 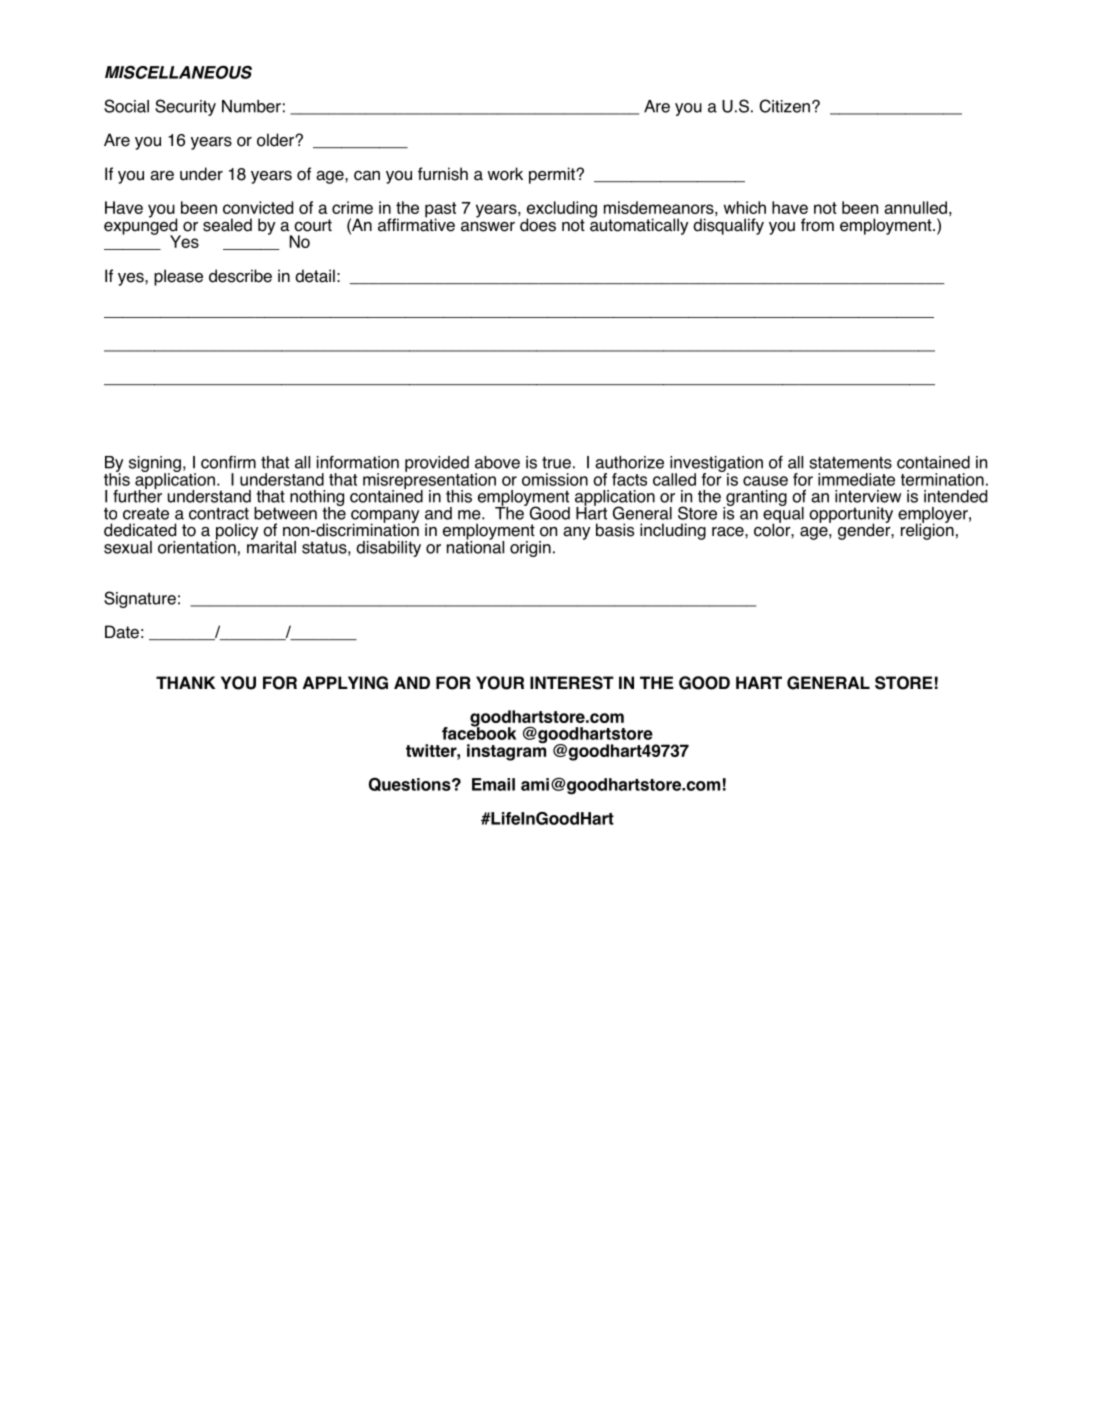 What do you see at coordinates (530, 549) in the screenshot?
I see `origin` at bounding box center [530, 549].
